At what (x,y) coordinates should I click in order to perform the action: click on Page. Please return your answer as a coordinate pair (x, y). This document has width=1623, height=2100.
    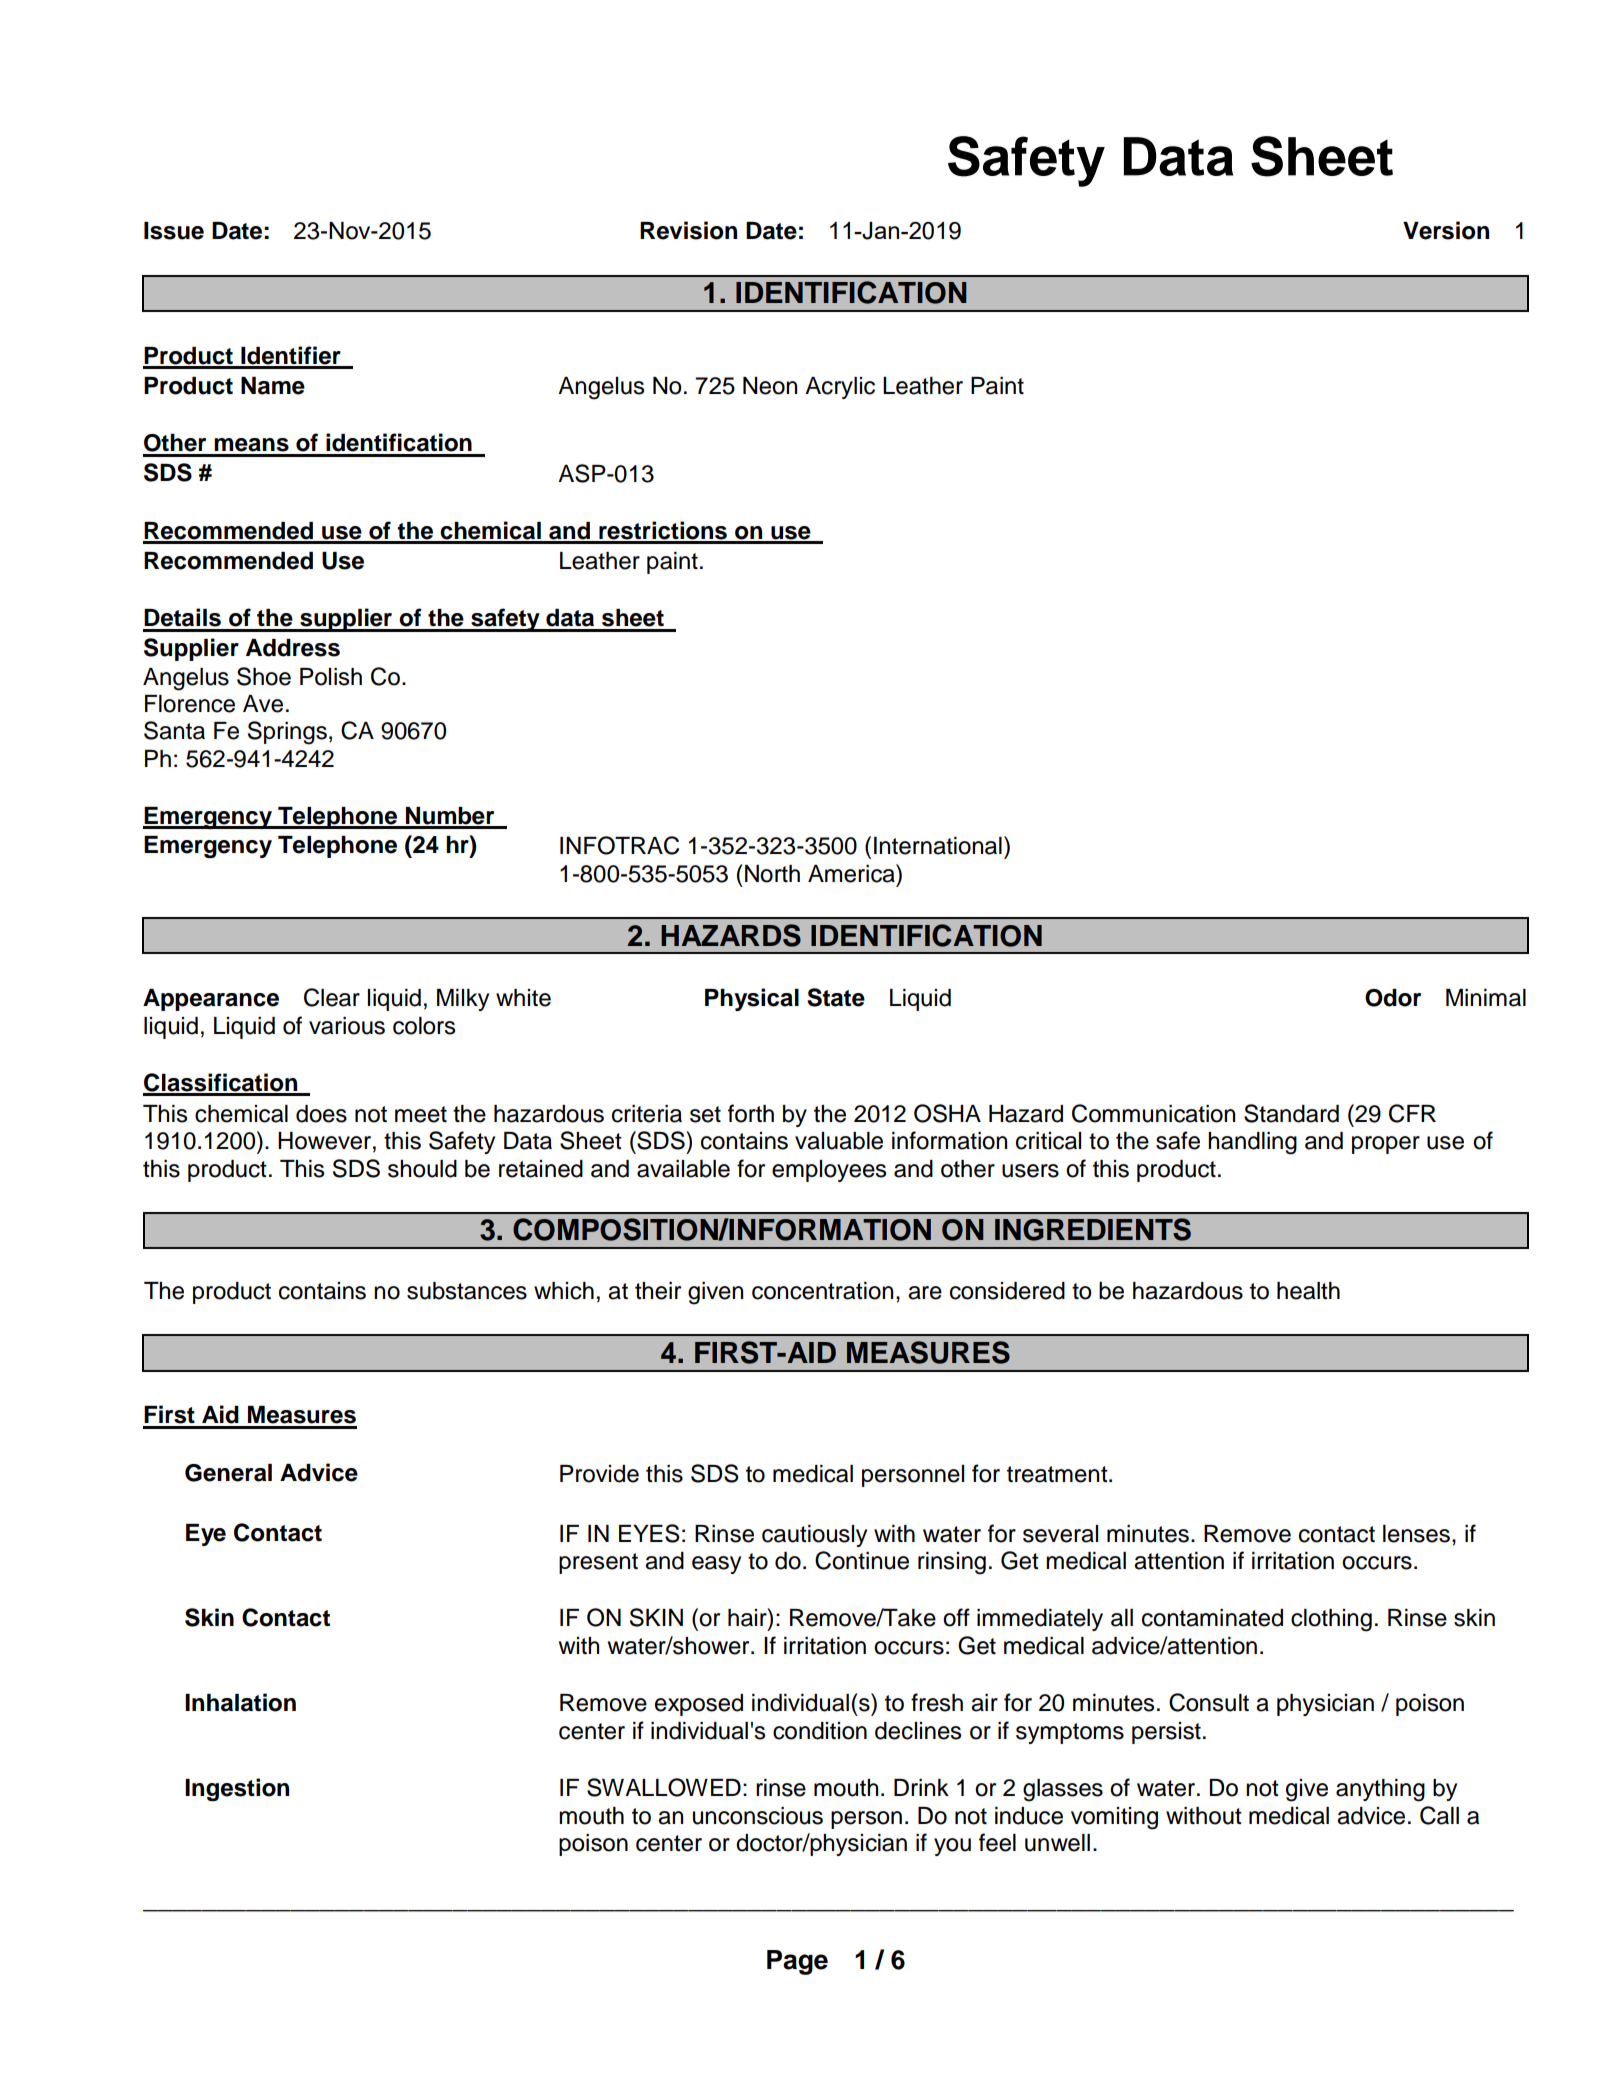
    Looking at the image, I should click on (797, 1962).
